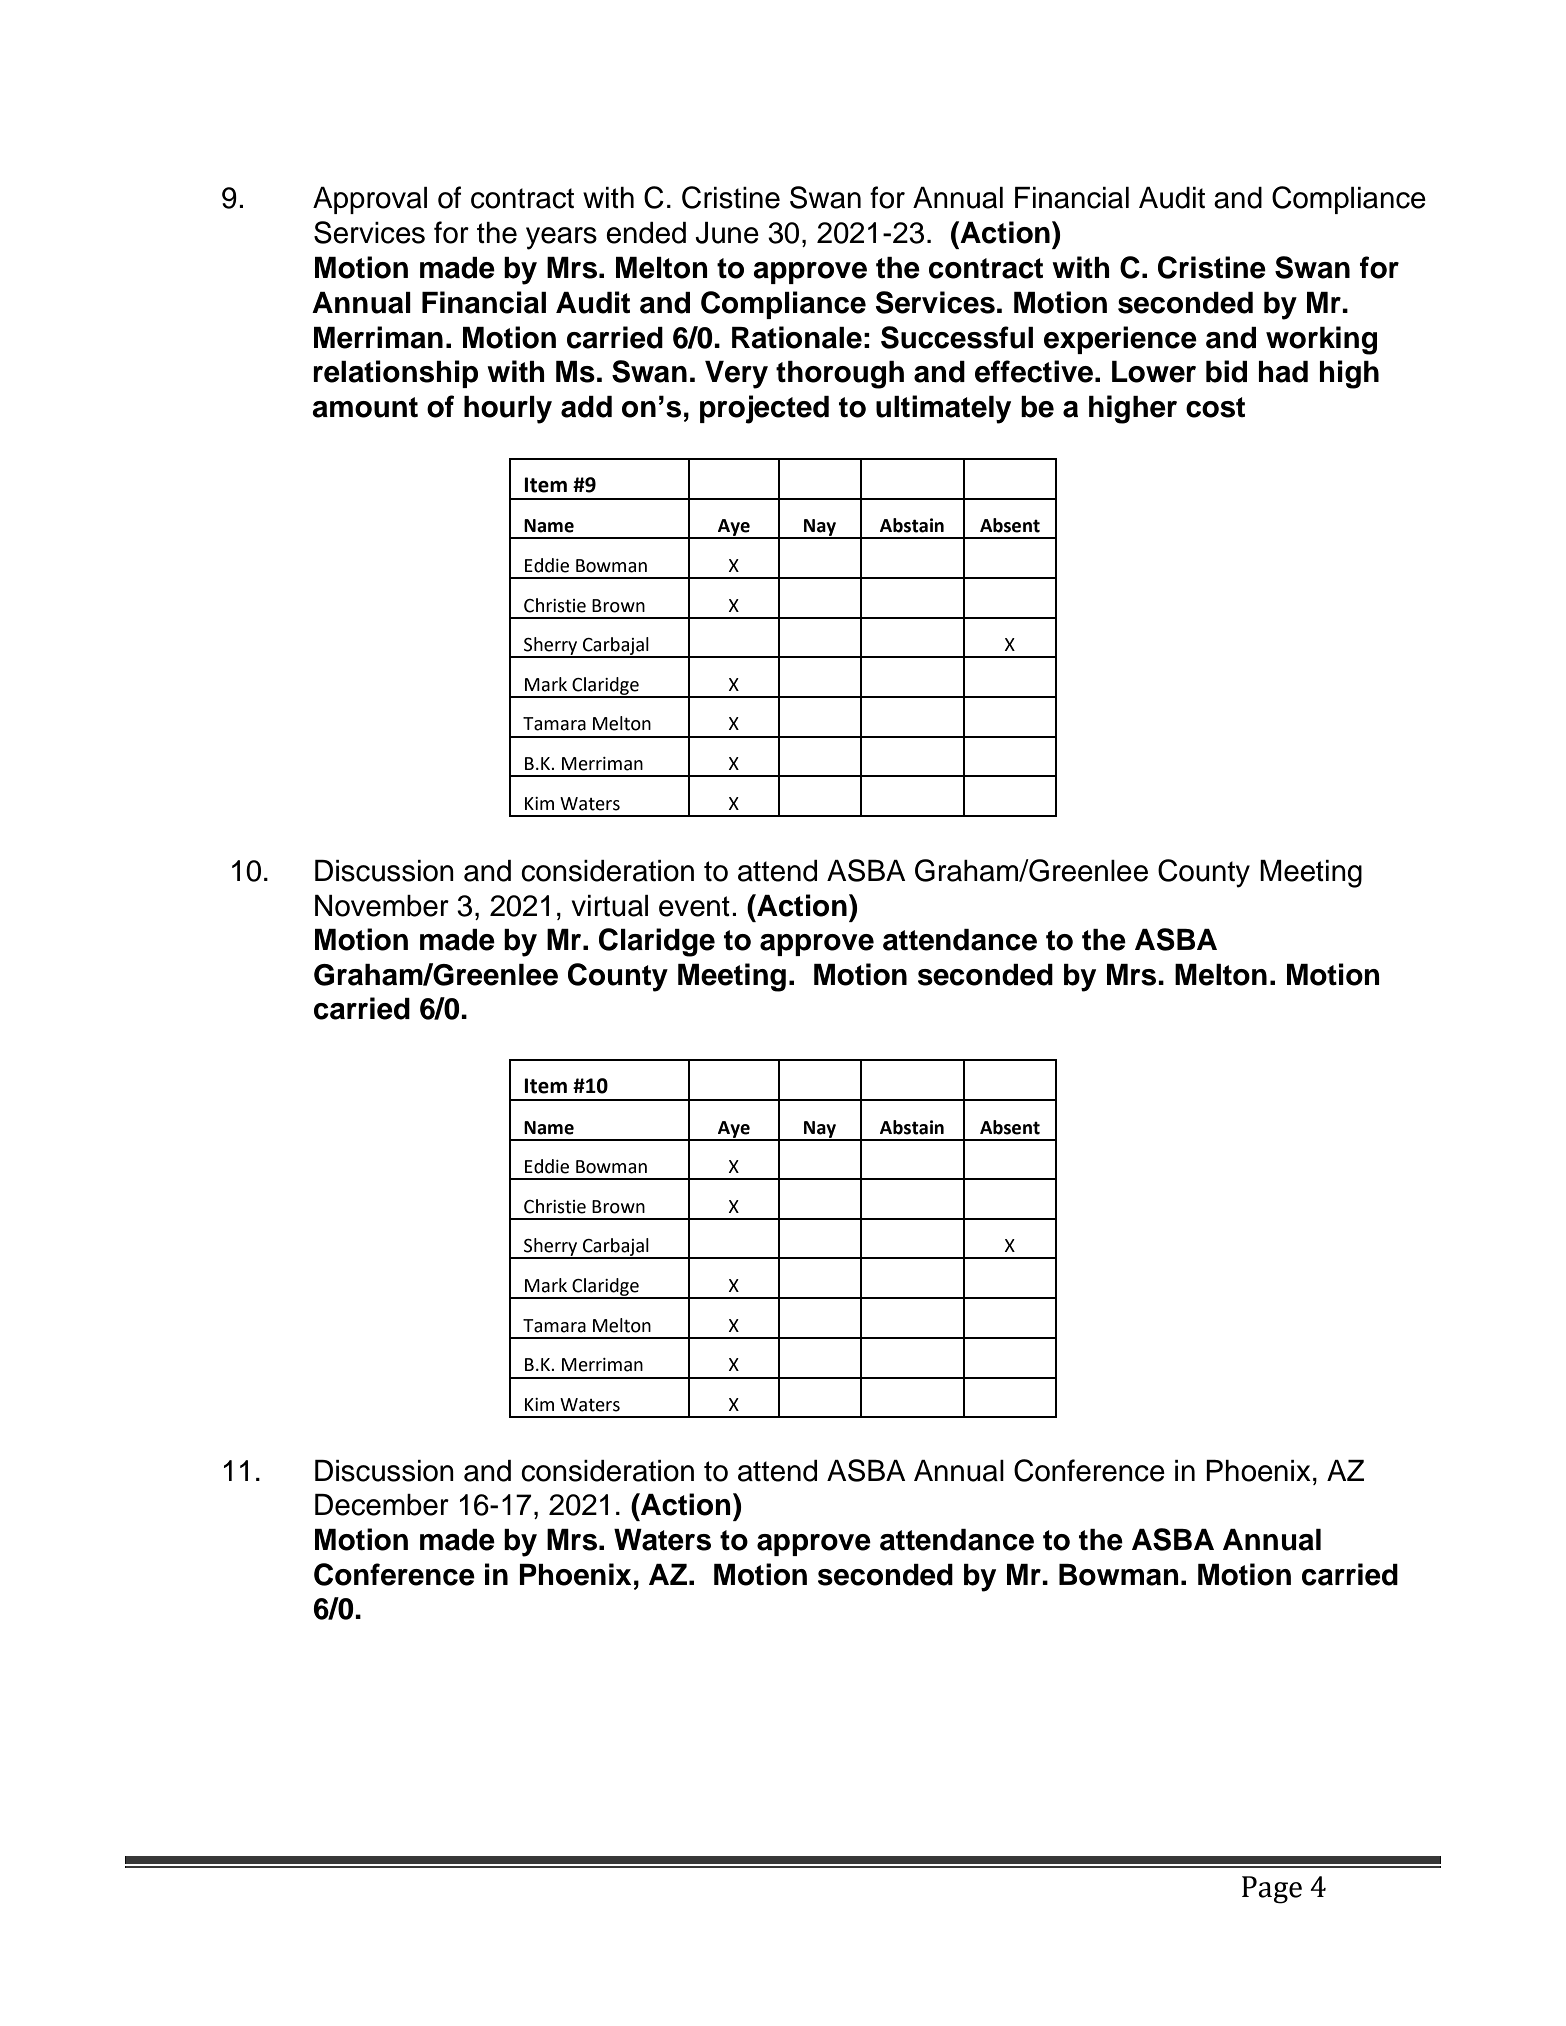  I want to click on December, so click(382, 1505).
